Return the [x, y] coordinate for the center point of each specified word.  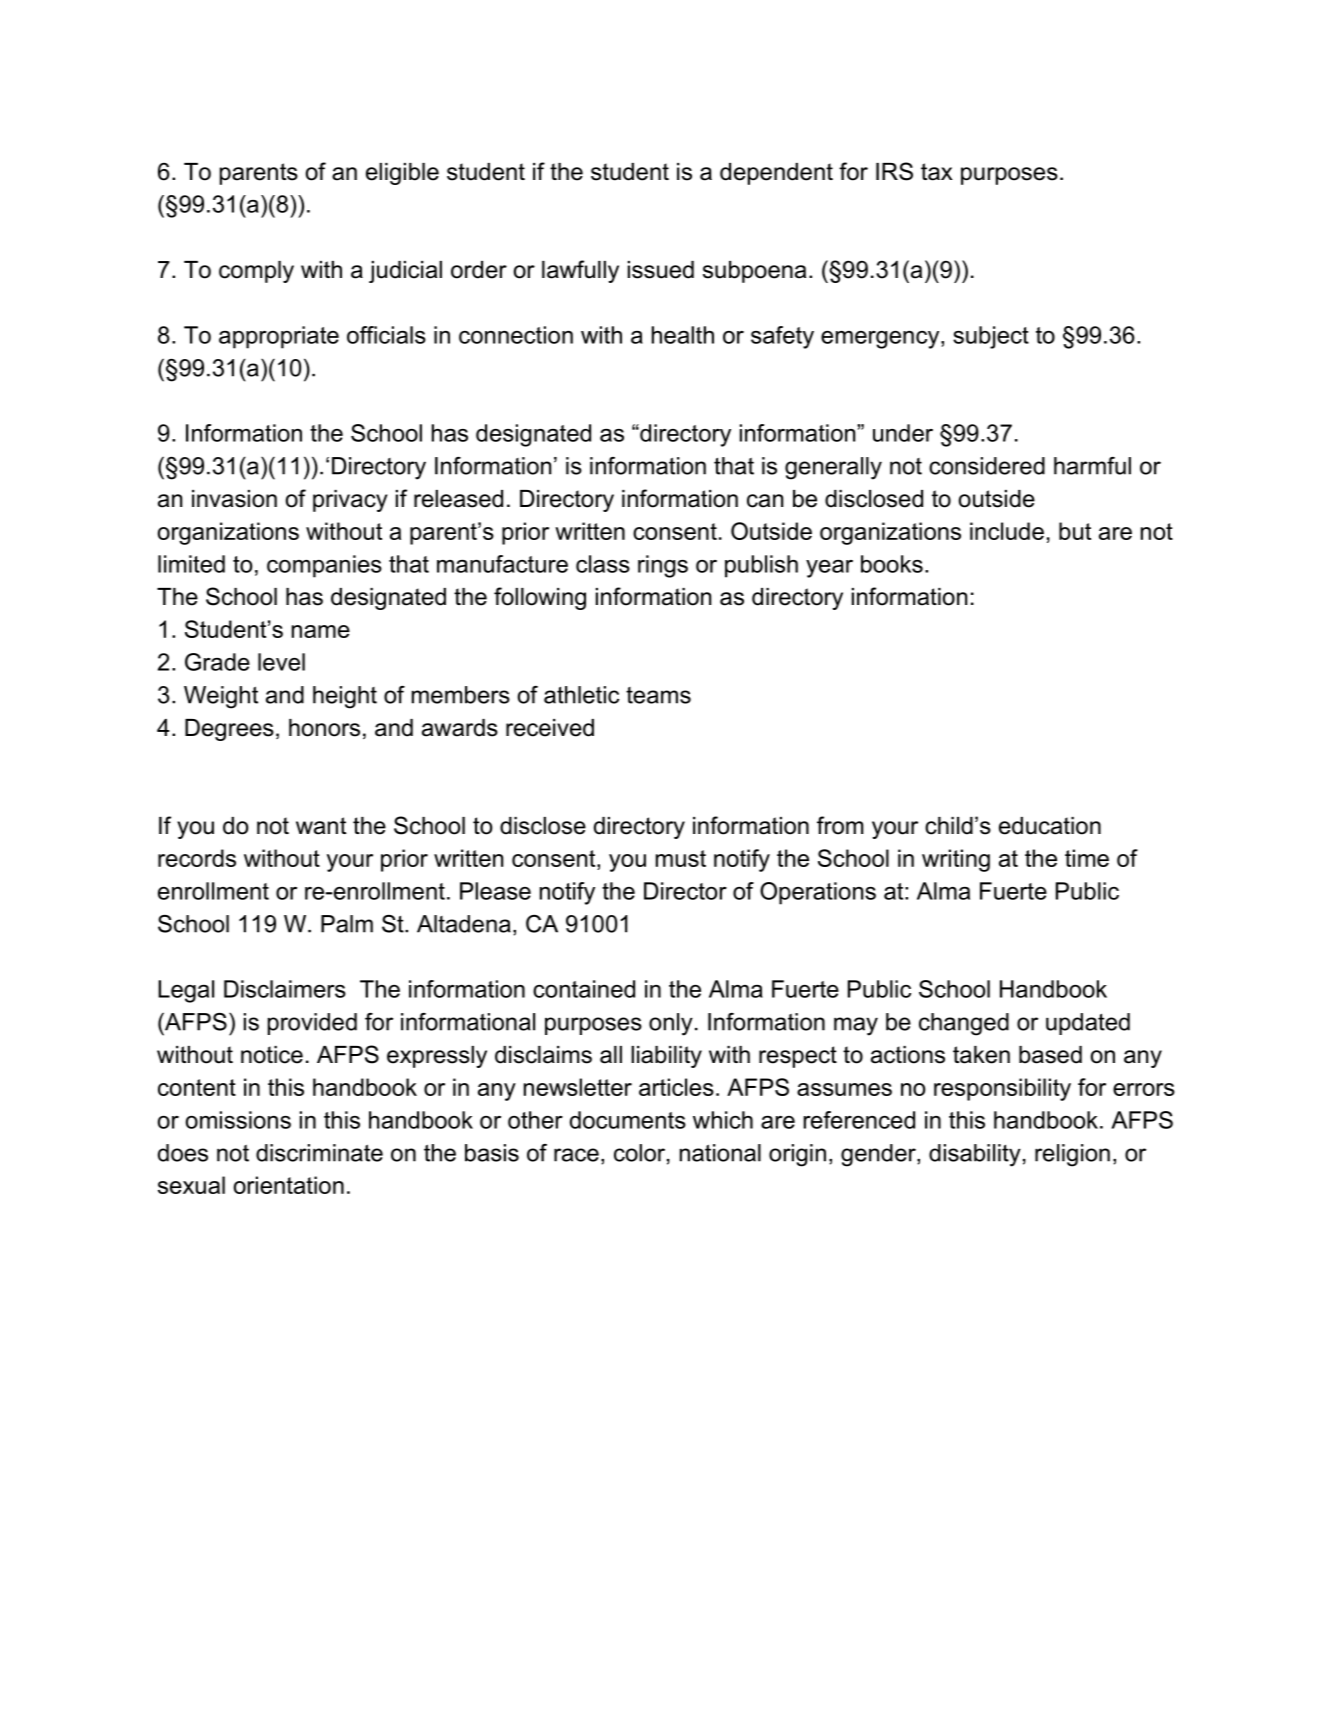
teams [658, 695]
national [720, 1153]
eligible [402, 174]
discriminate [319, 1153]
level [281, 662]
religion [1072, 1155]
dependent [776, 174]
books [892, 564]
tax [937, 172]
